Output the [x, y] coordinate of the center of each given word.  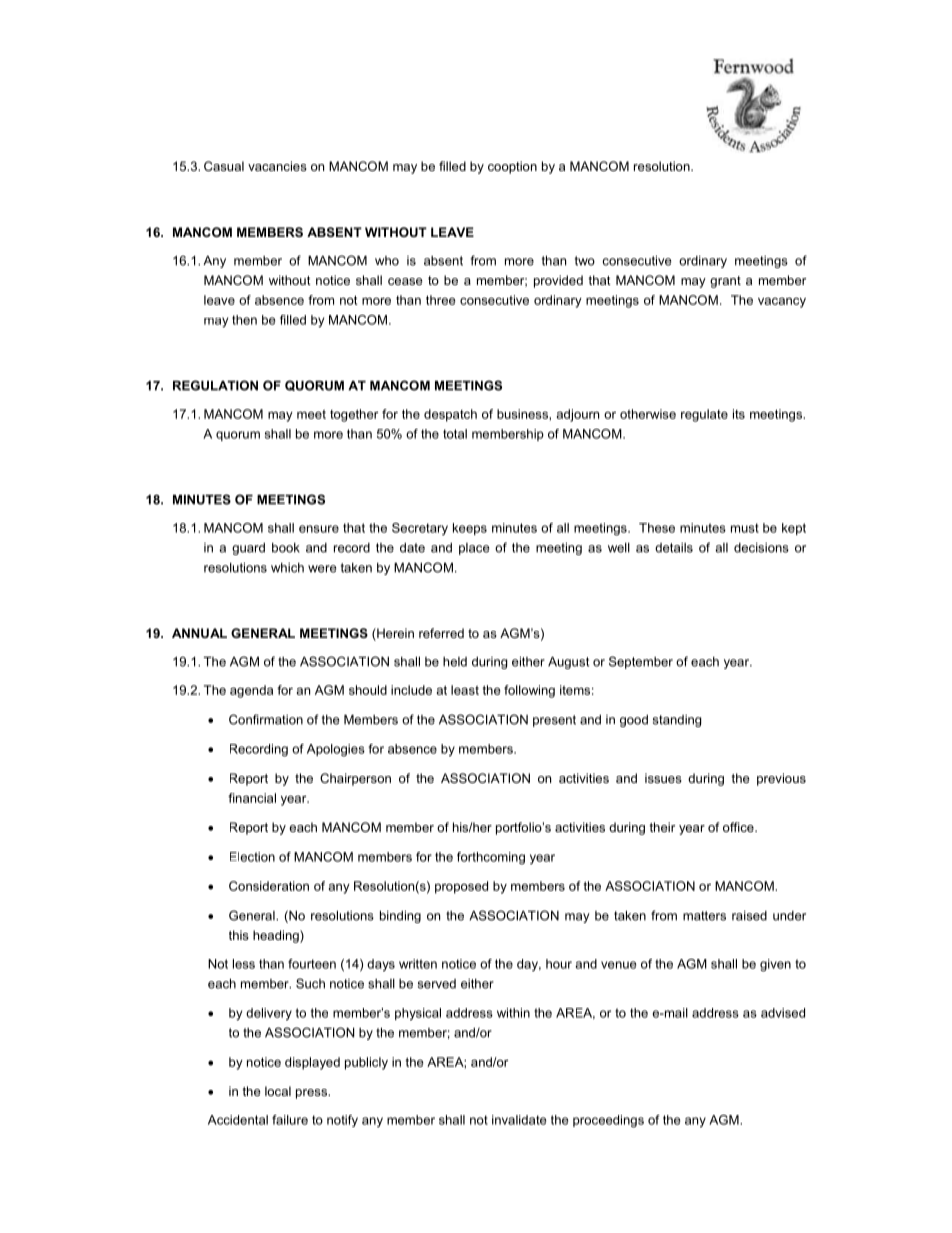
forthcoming [491, 858]
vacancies [277, 166]
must [745, 528]
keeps [470, 529]
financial [252, 798]
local [278, 1091]
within [513, 1013]
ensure [319, 529]
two [585, 261]
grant [725, 282]
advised [783, 1013]
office [739, 827]
